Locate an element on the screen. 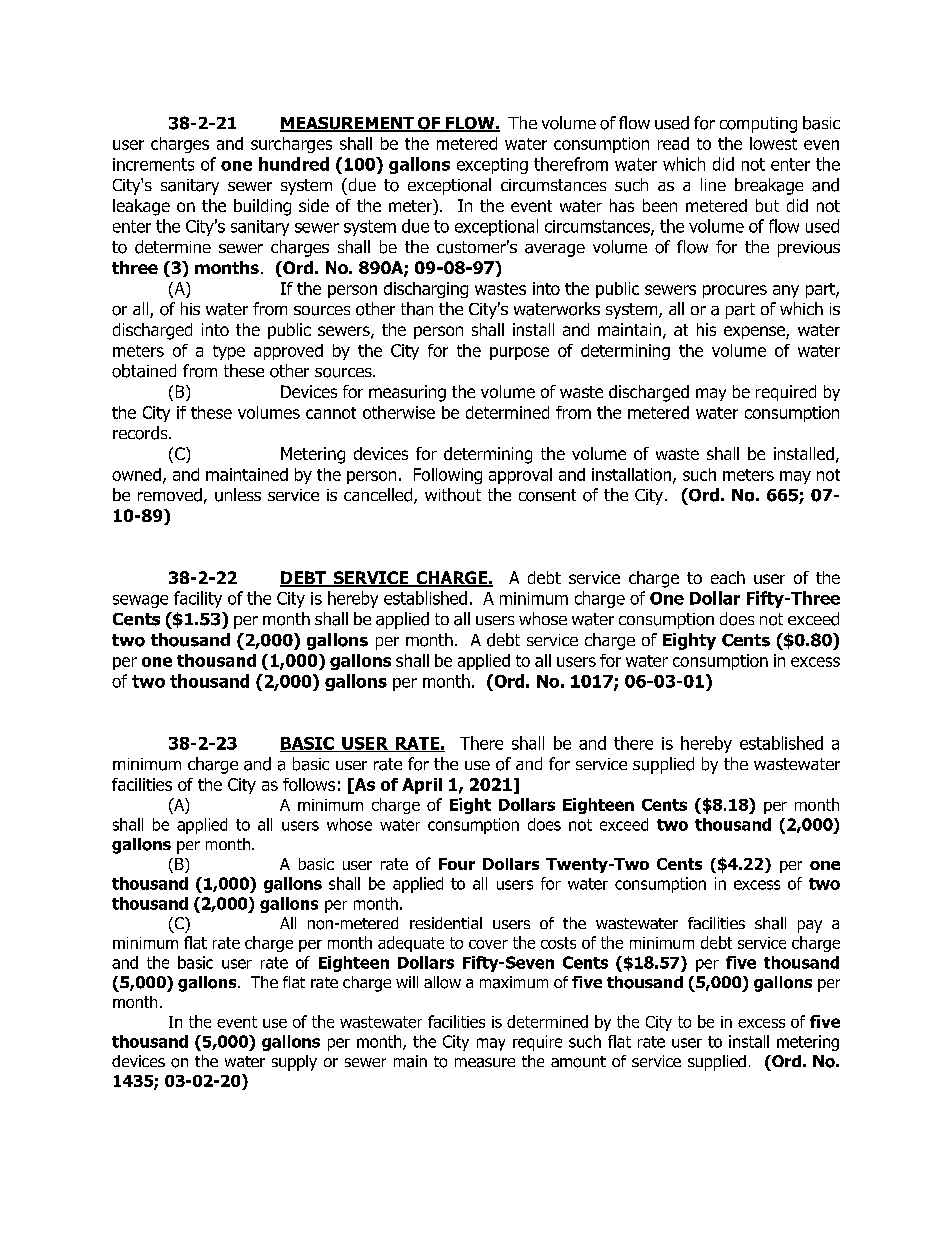  follows is located at coordinates (309, 784).
